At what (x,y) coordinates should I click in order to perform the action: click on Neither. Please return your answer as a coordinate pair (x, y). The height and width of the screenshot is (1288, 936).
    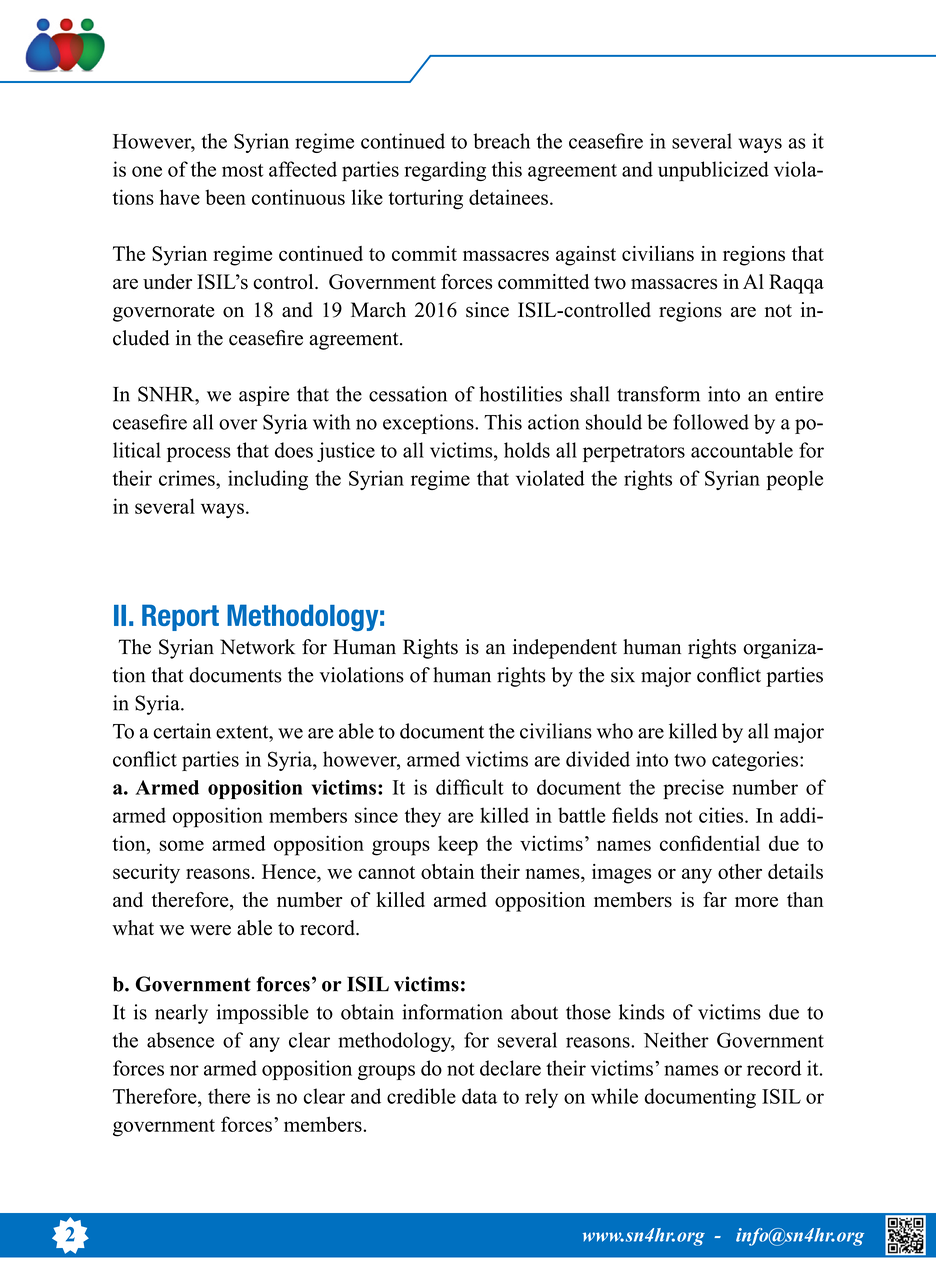
    Looking at the image, I should click on (676, 1040).
